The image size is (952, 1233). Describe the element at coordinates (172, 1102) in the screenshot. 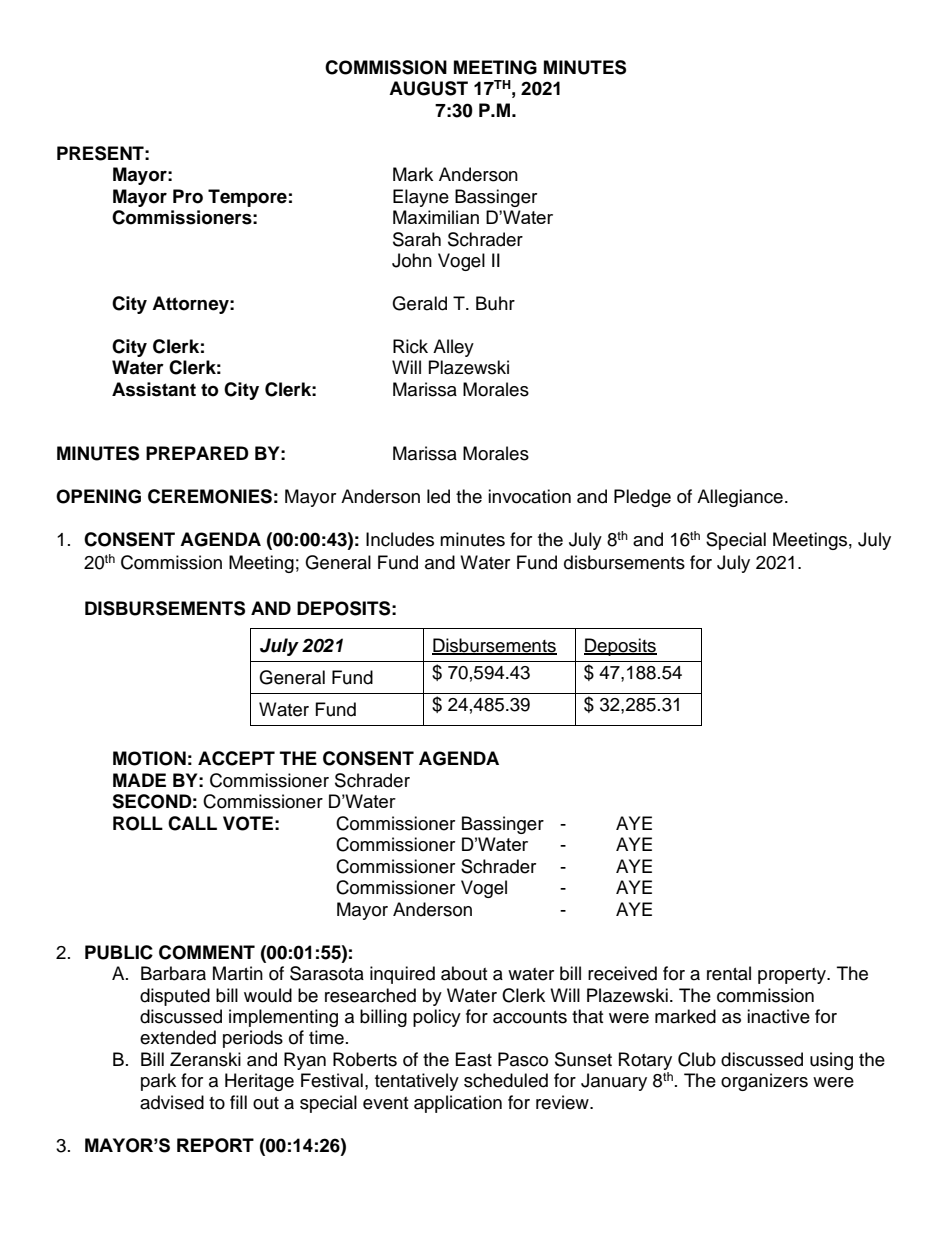

I see `advised` at that location.
